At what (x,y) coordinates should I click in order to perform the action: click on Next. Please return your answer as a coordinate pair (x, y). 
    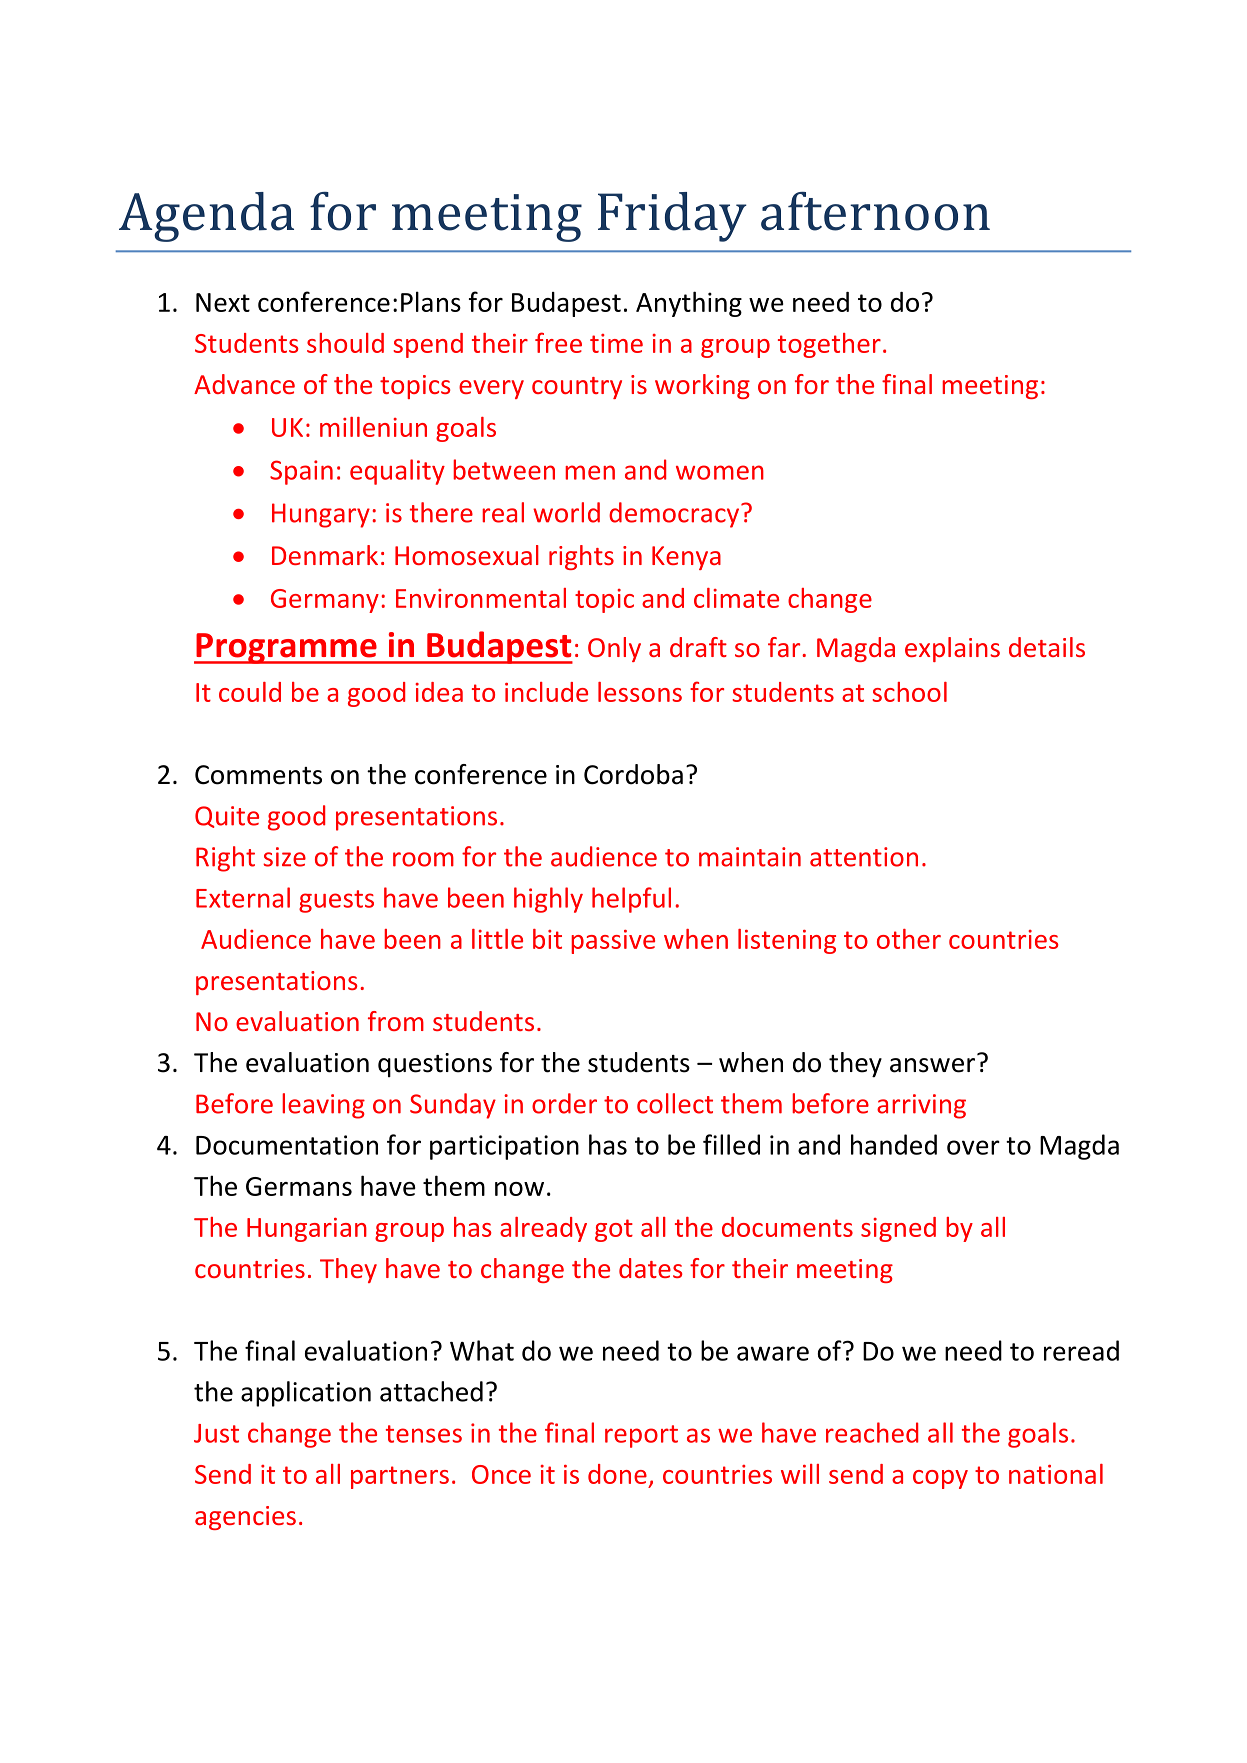
    Looking at the image, I should click on (223, 302).
